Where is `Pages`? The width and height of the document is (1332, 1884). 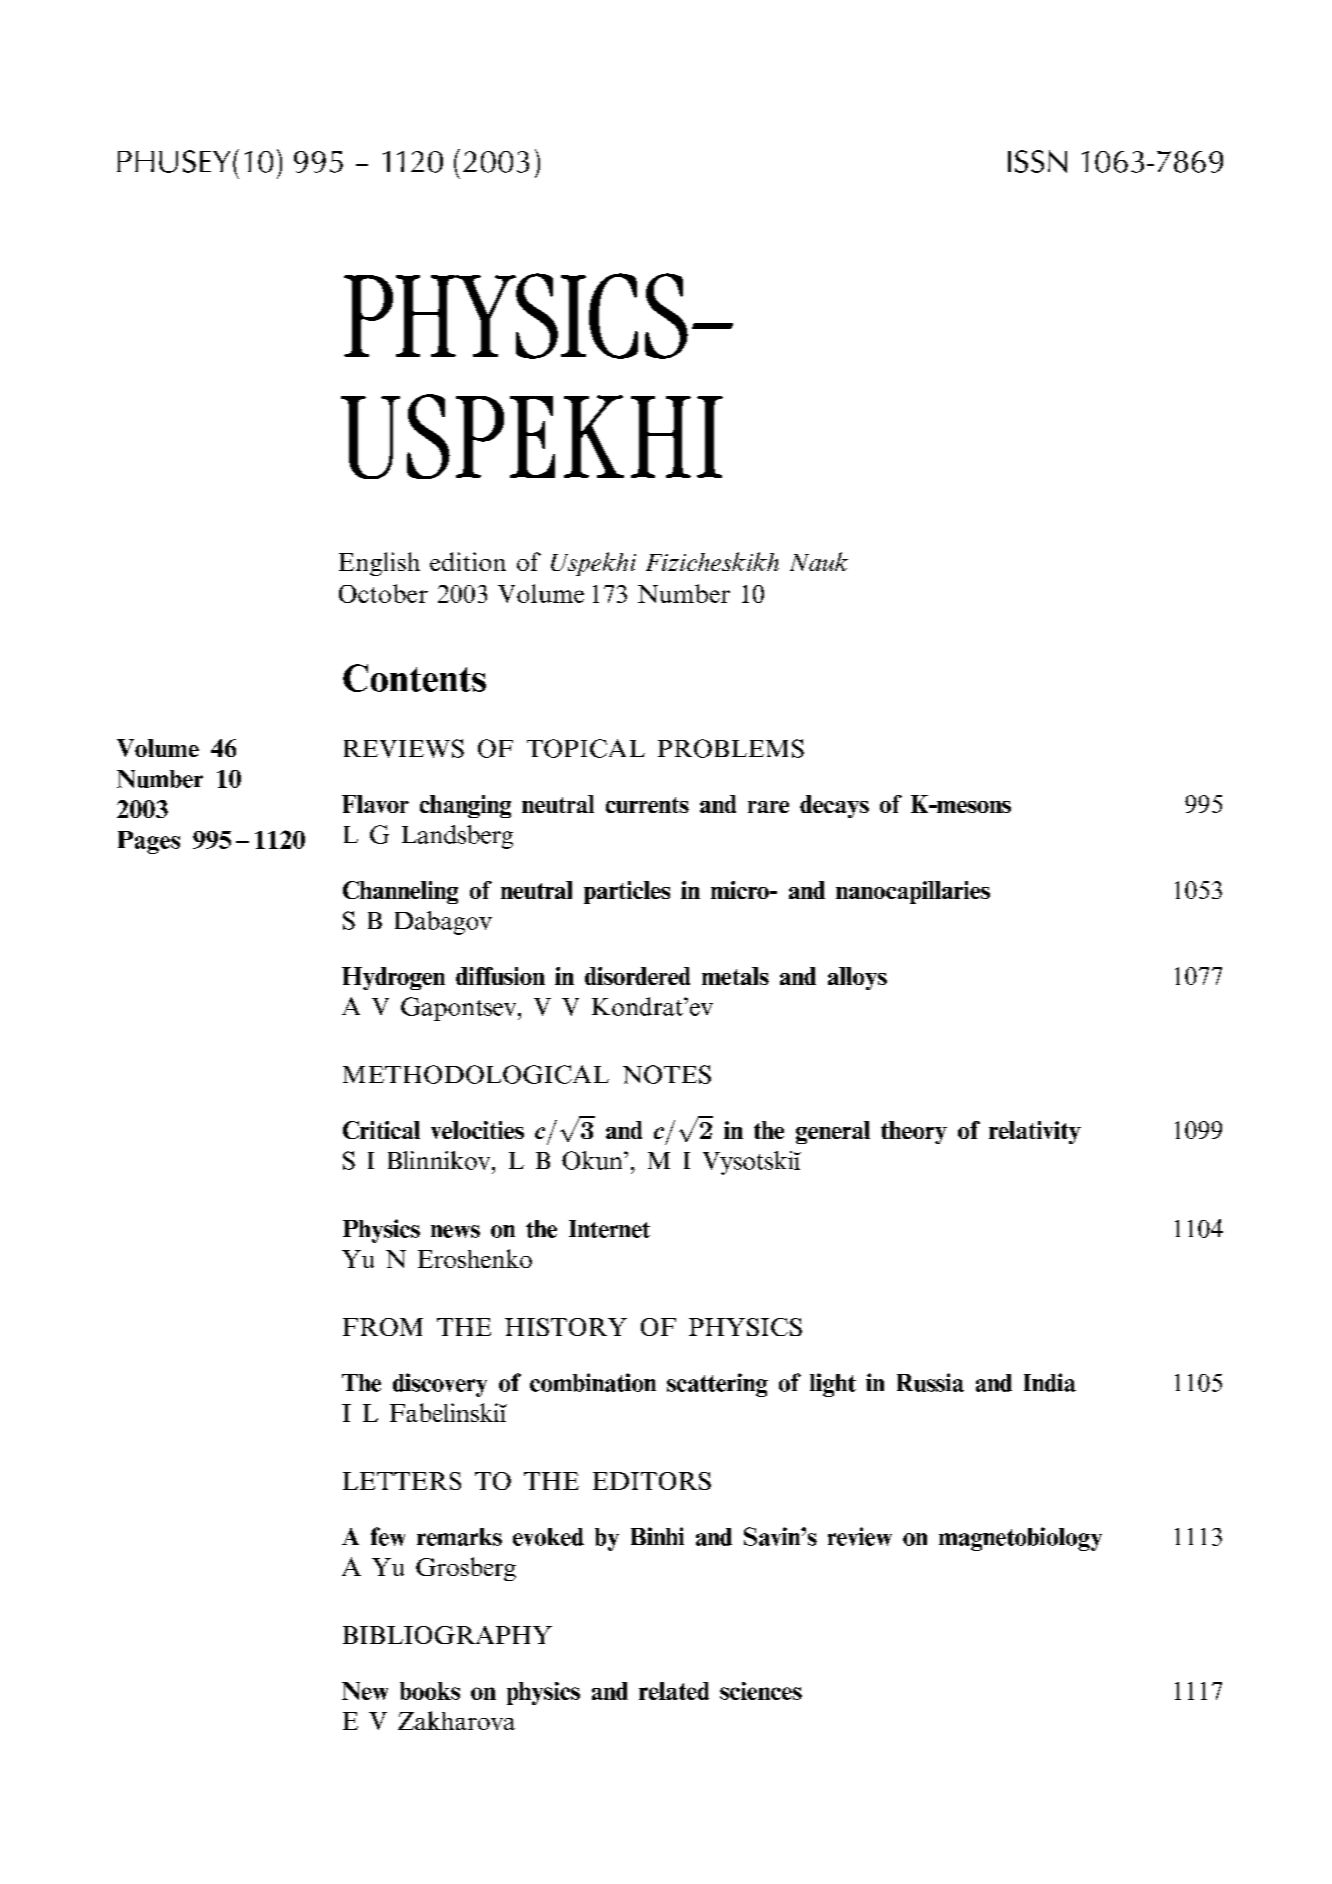
Pages is located at coordinates (149, 842).
